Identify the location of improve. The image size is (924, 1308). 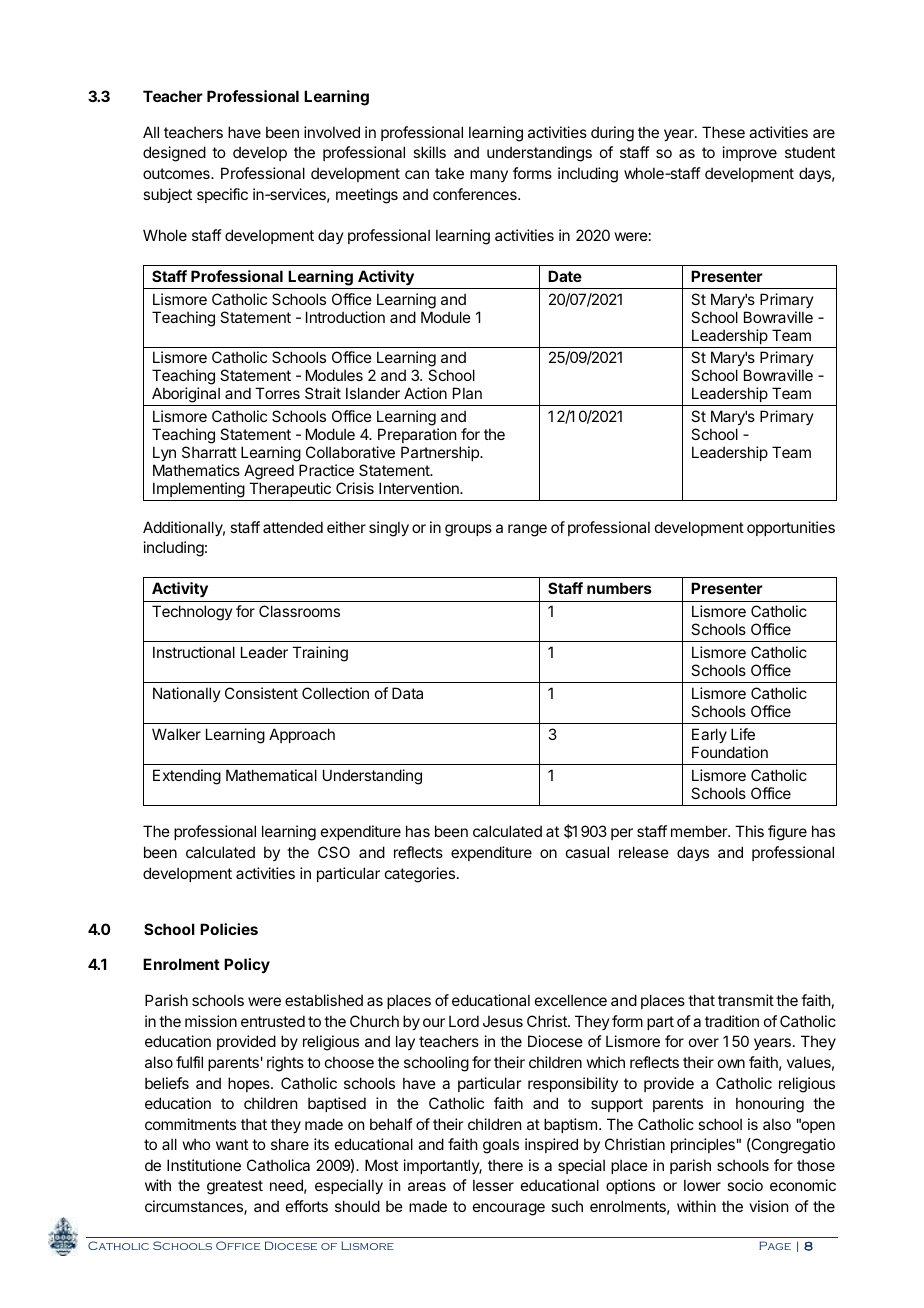
(750, 153).
